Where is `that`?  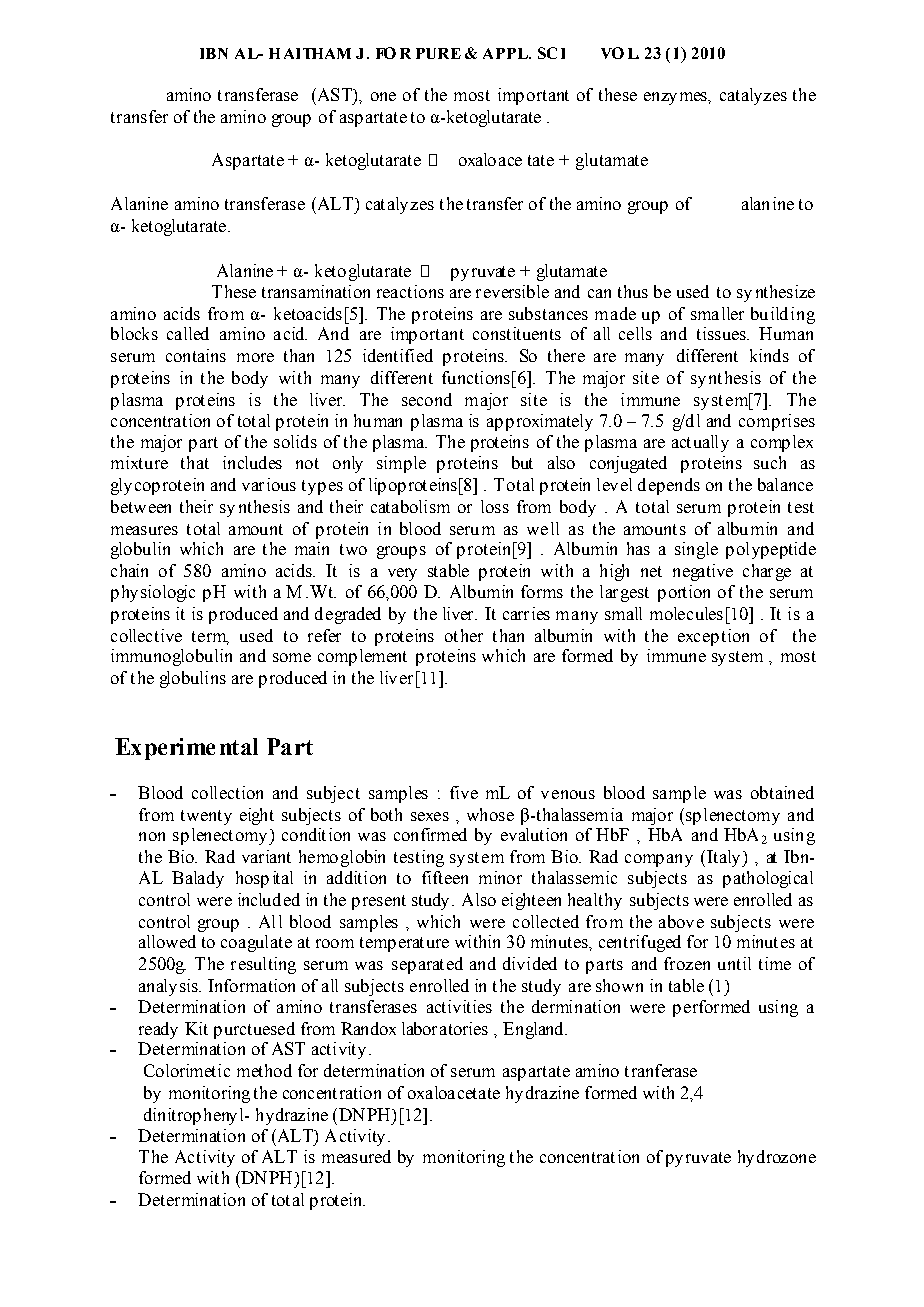 that is located at coordinates (195, 462).
